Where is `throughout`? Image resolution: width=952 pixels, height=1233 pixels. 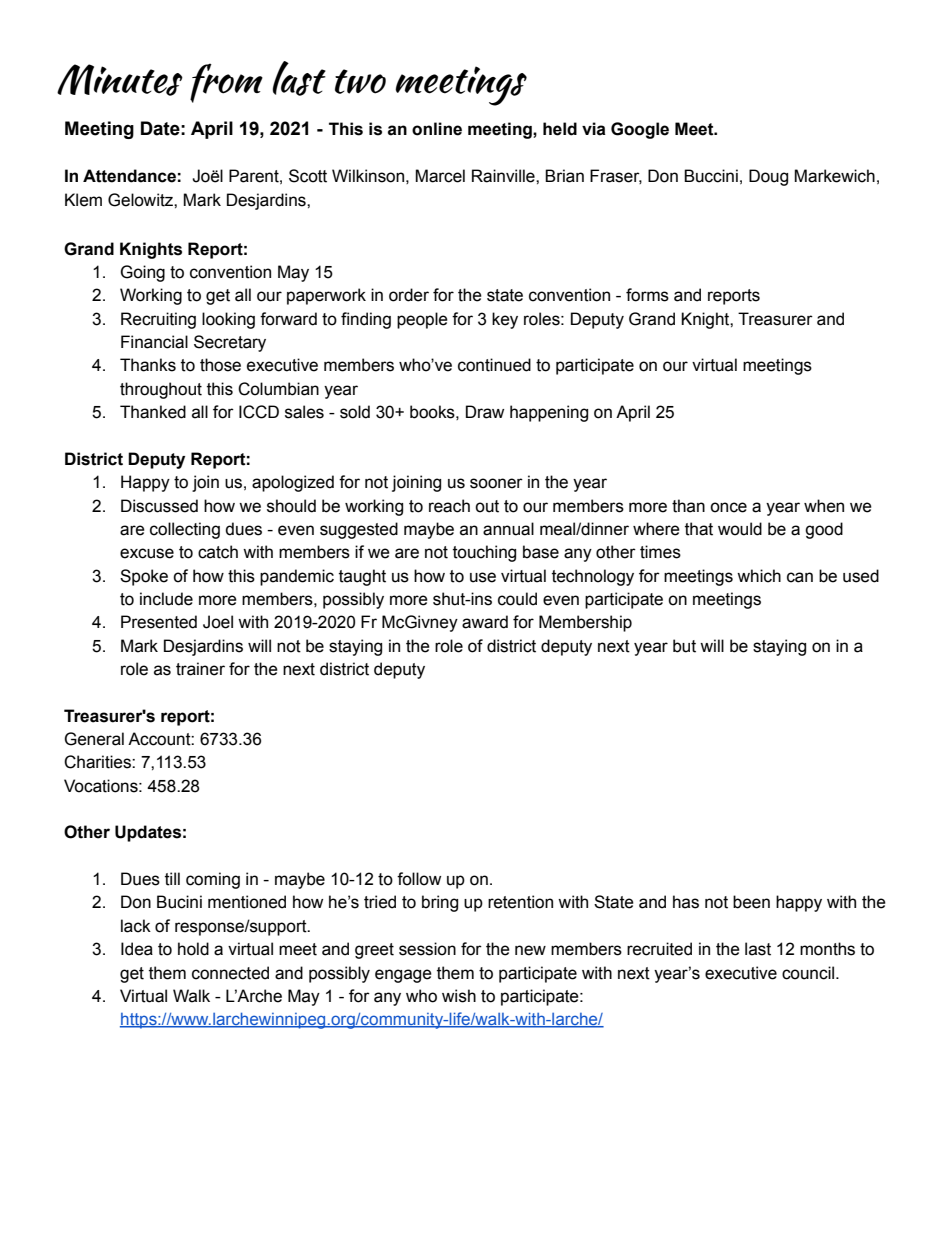 throughout is located at coordinates (161, 390).
